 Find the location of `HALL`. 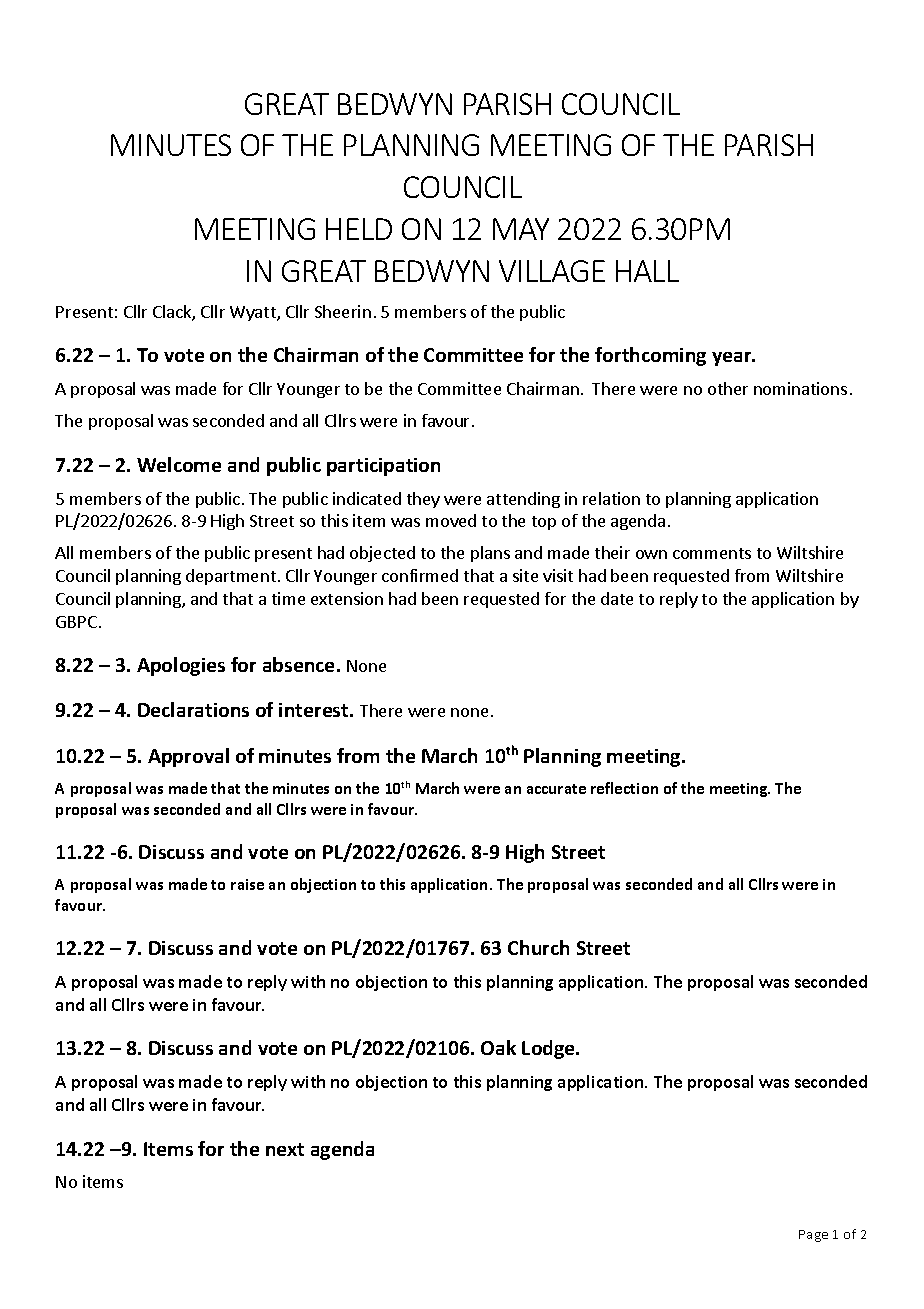

HALL is located at coordinates (647, 271).
